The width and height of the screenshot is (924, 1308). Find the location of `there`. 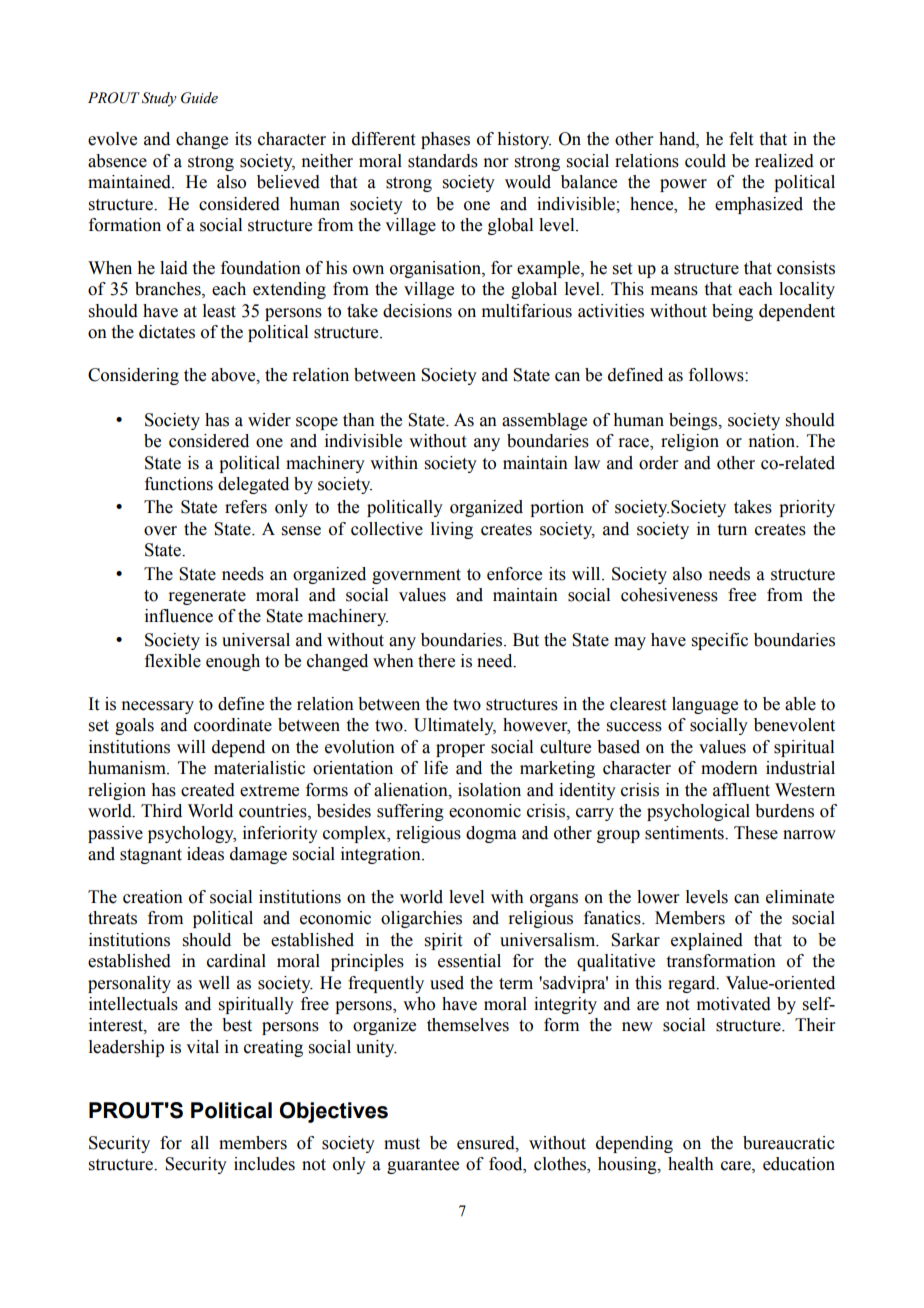

there is located at coordinates (436, 661).
